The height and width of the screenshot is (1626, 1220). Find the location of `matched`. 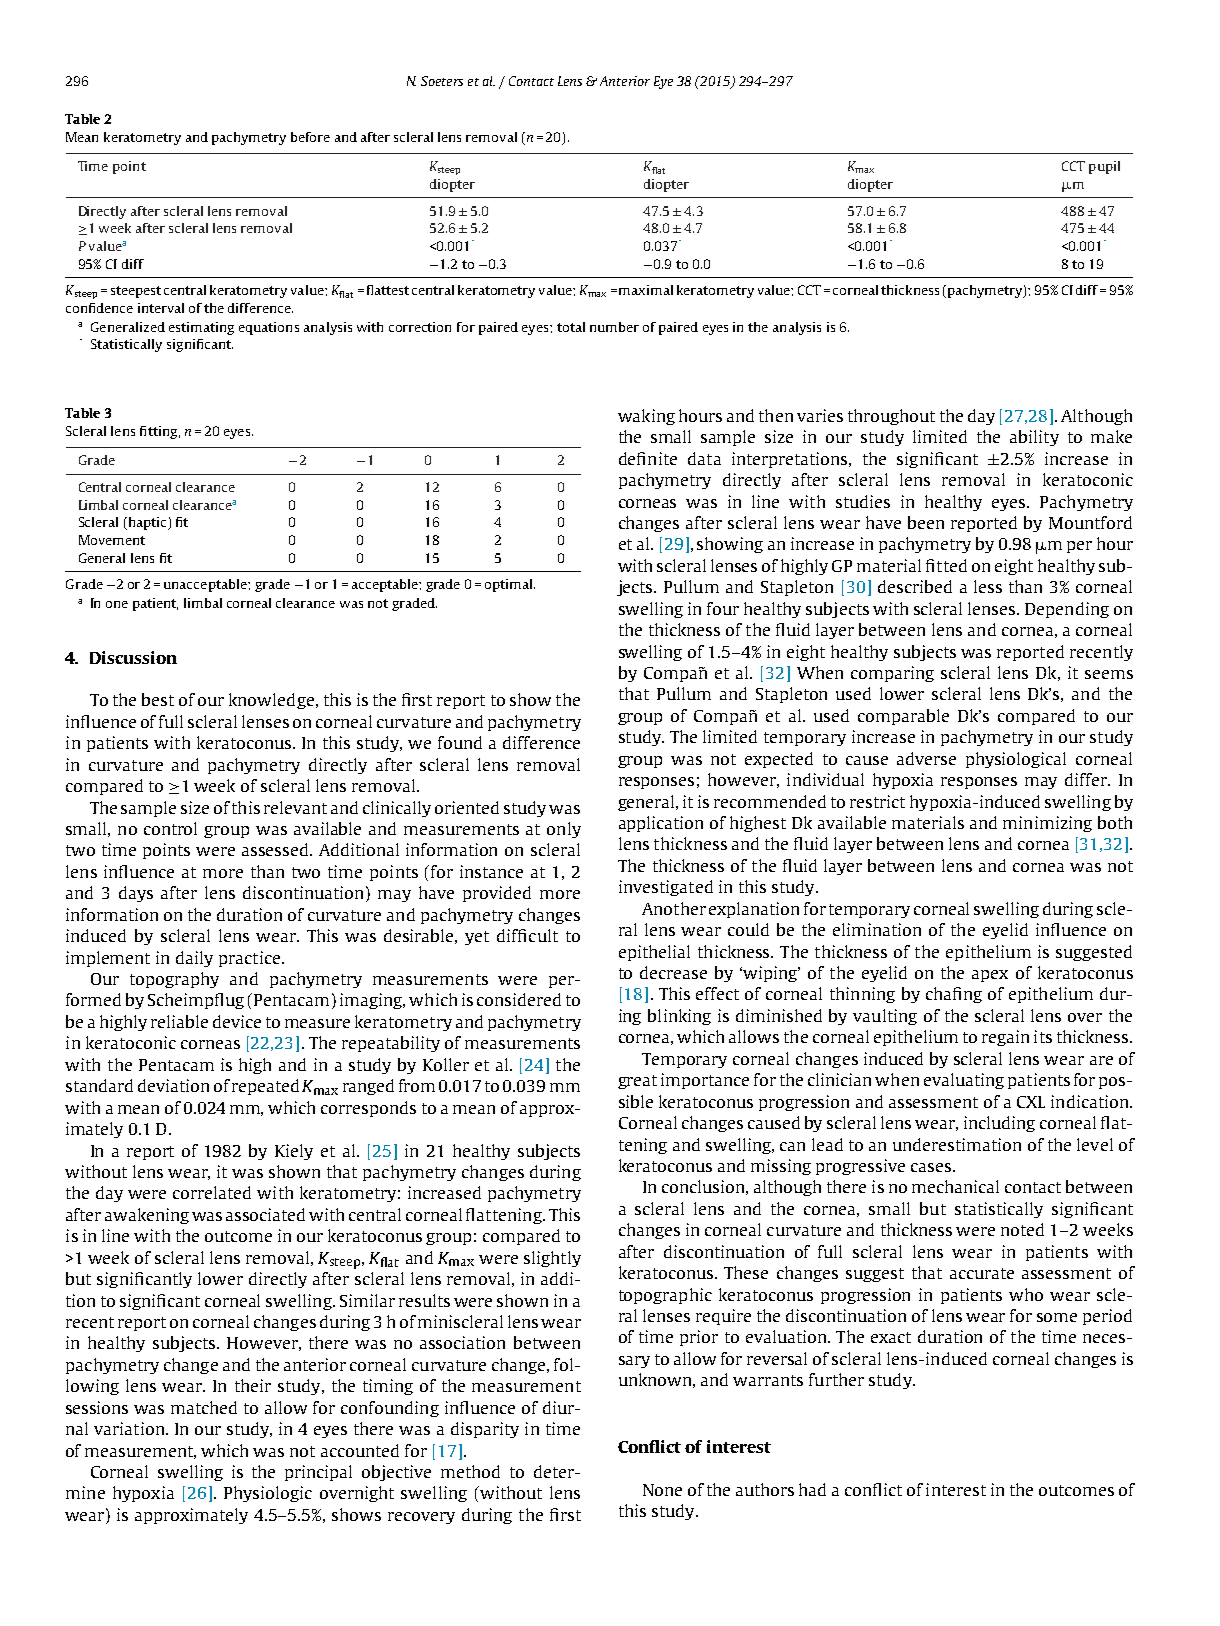

matched is located at coordinates (204, 1407).
